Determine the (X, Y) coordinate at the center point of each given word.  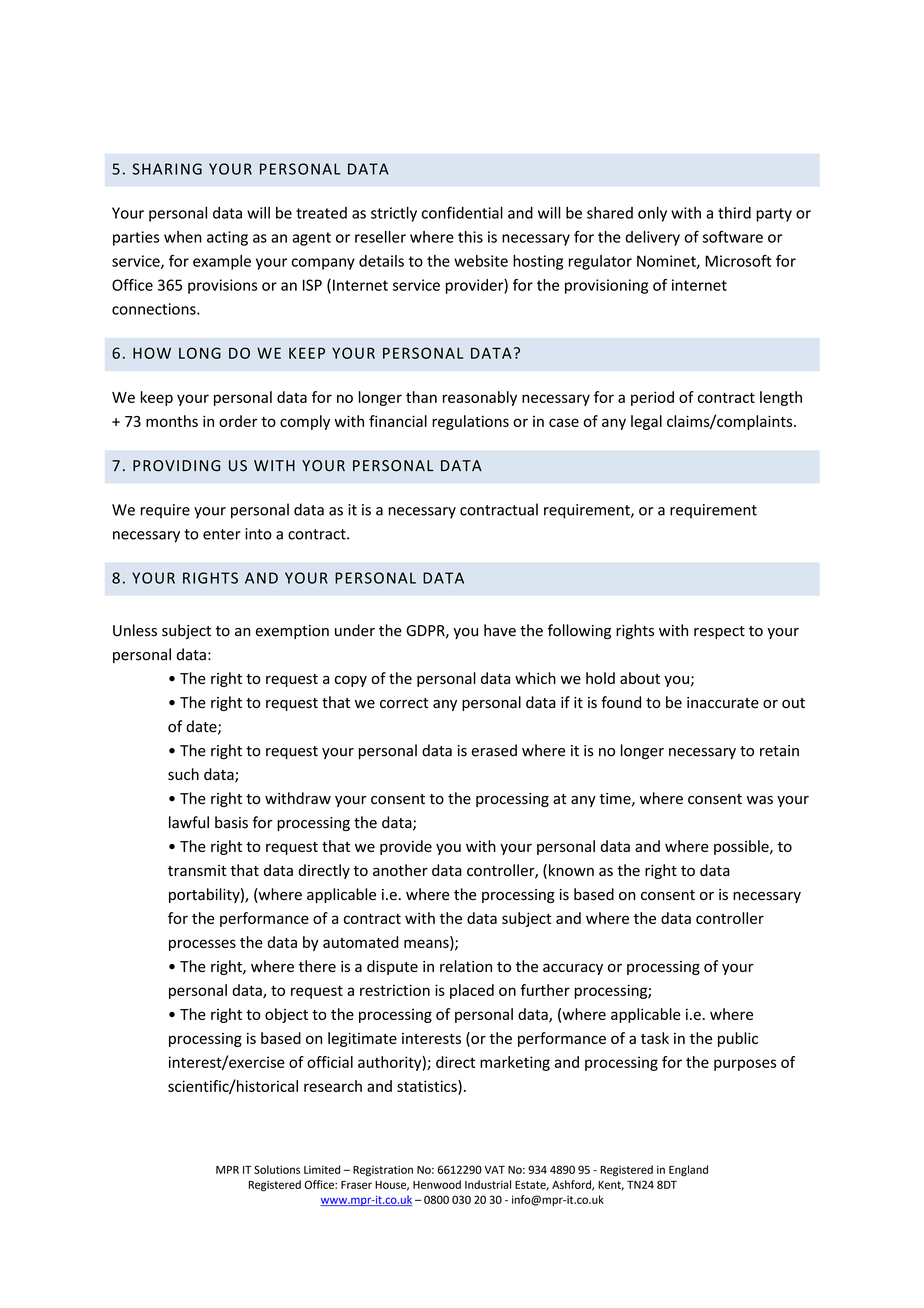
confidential (462, 212)
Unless (135, 630)
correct (404, 703)
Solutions (277, 1169)
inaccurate (723, 703)
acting (227, 238)
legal (646, 422)
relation (466, 966)
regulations (470, 422)
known (571, 870)
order (238, 421)
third (734, 213)
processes (202, 945)
